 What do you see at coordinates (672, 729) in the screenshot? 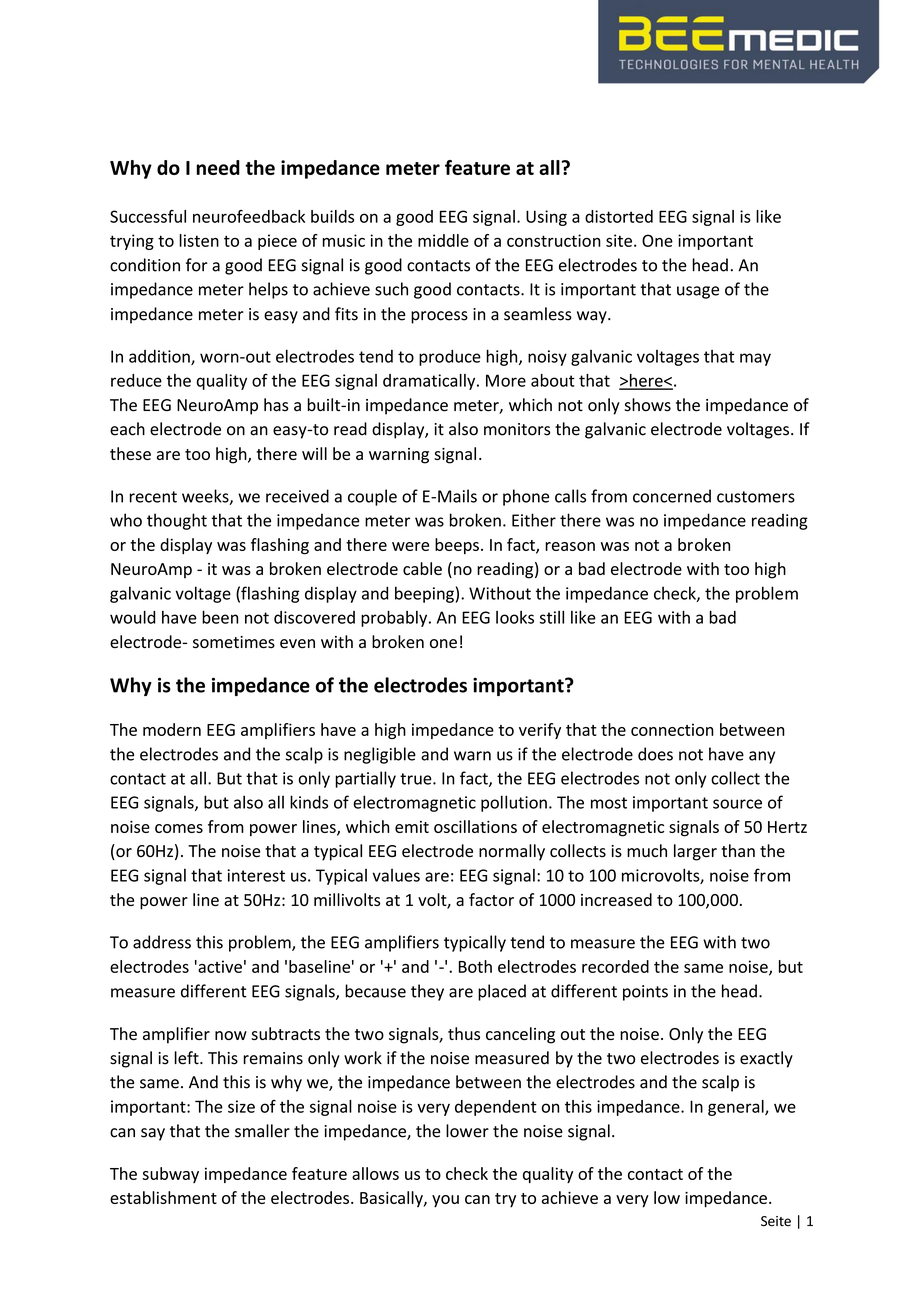
I see `connection` at bounding box center [672, 729].
